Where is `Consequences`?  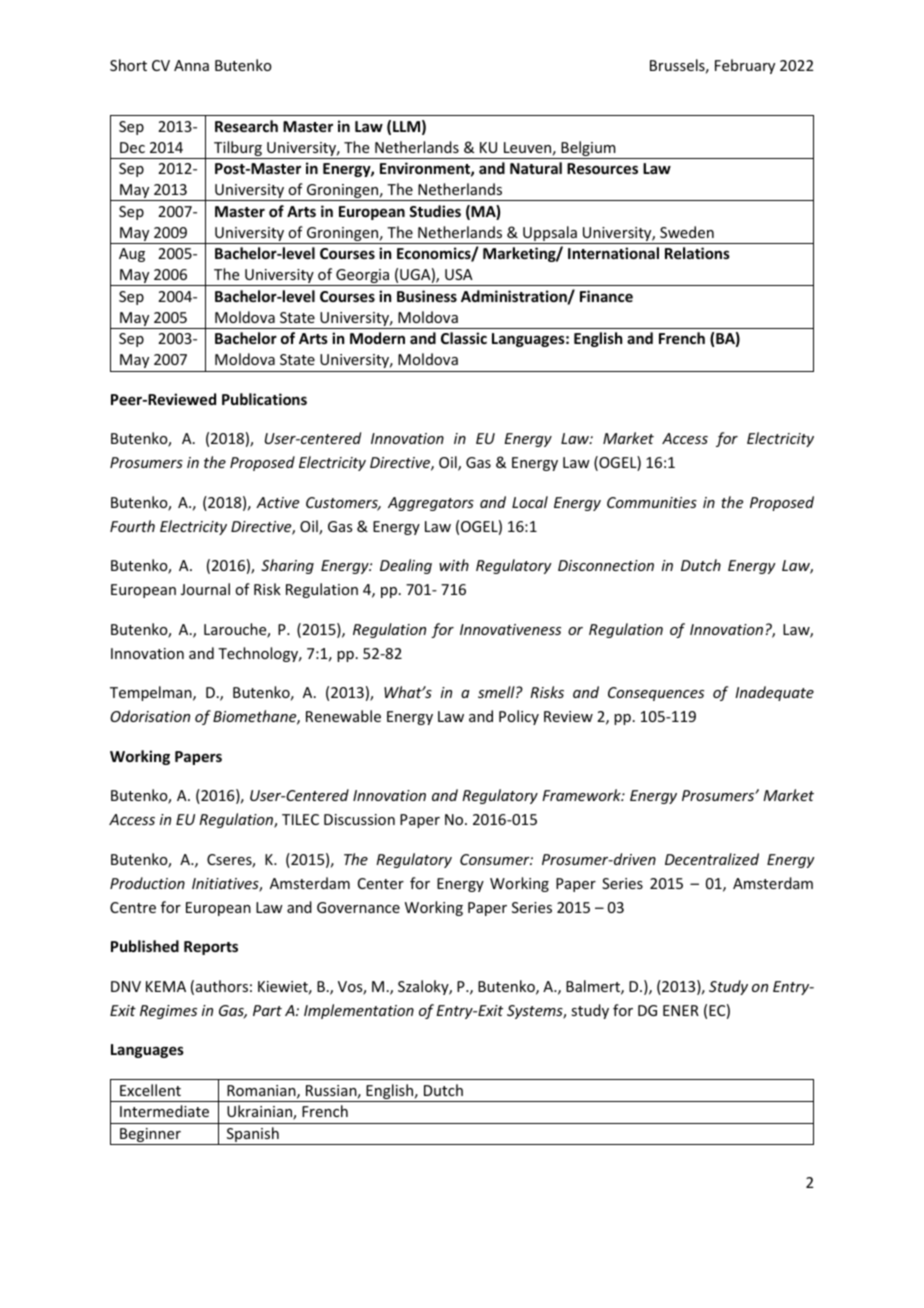
Consequences is located at coordinates (656, 694).
